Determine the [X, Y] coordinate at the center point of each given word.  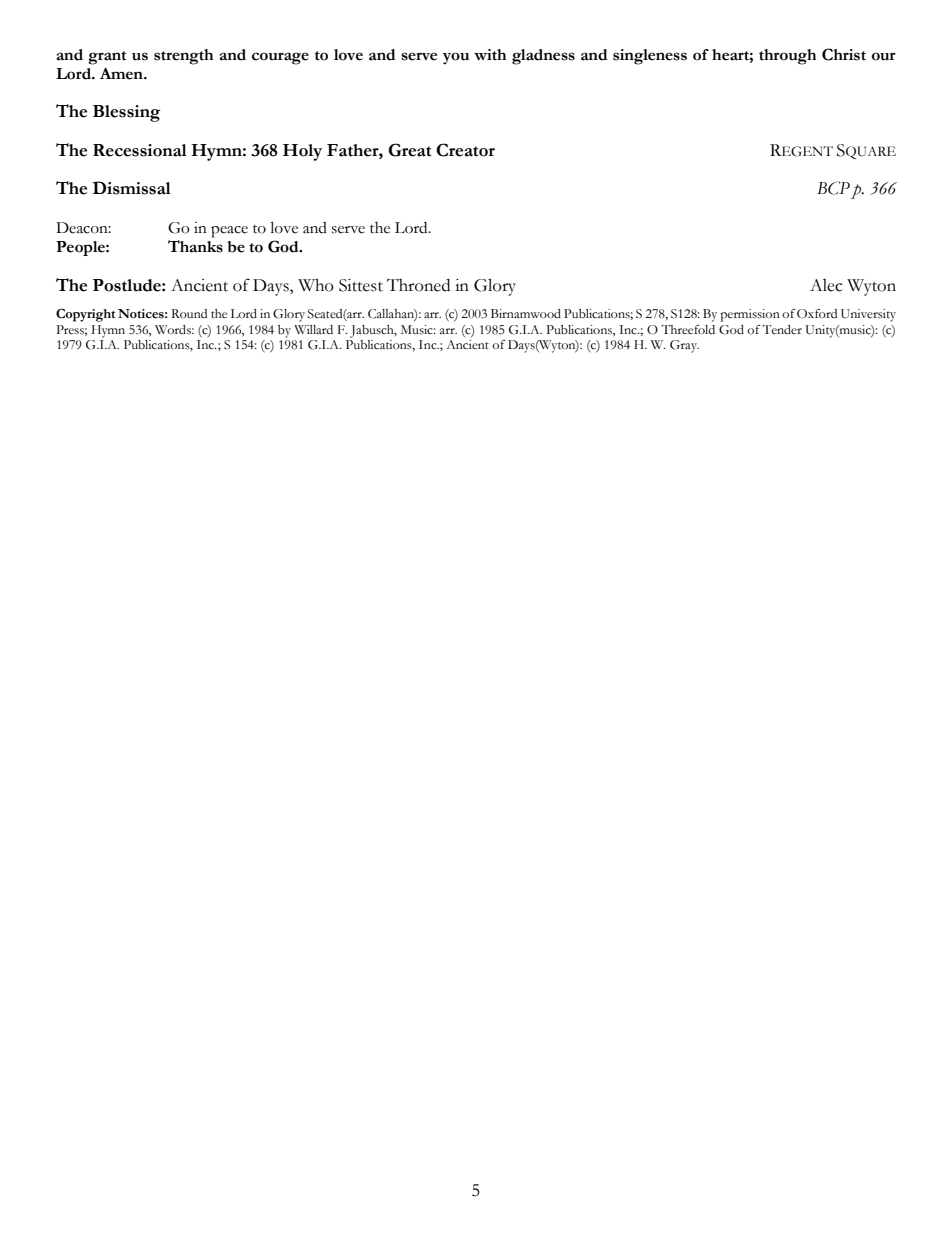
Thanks [195, 246]
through [787, 57]
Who [316, 285]
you [456, 58]
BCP [833, 188]
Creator [465, 150]
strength [183, 57]
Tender [782, 330]
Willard [313, 329]
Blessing [126, 113]
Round [189, 314]
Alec [826, 285]
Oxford [817, 314]
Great [409, 150]
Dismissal [132, 188]
